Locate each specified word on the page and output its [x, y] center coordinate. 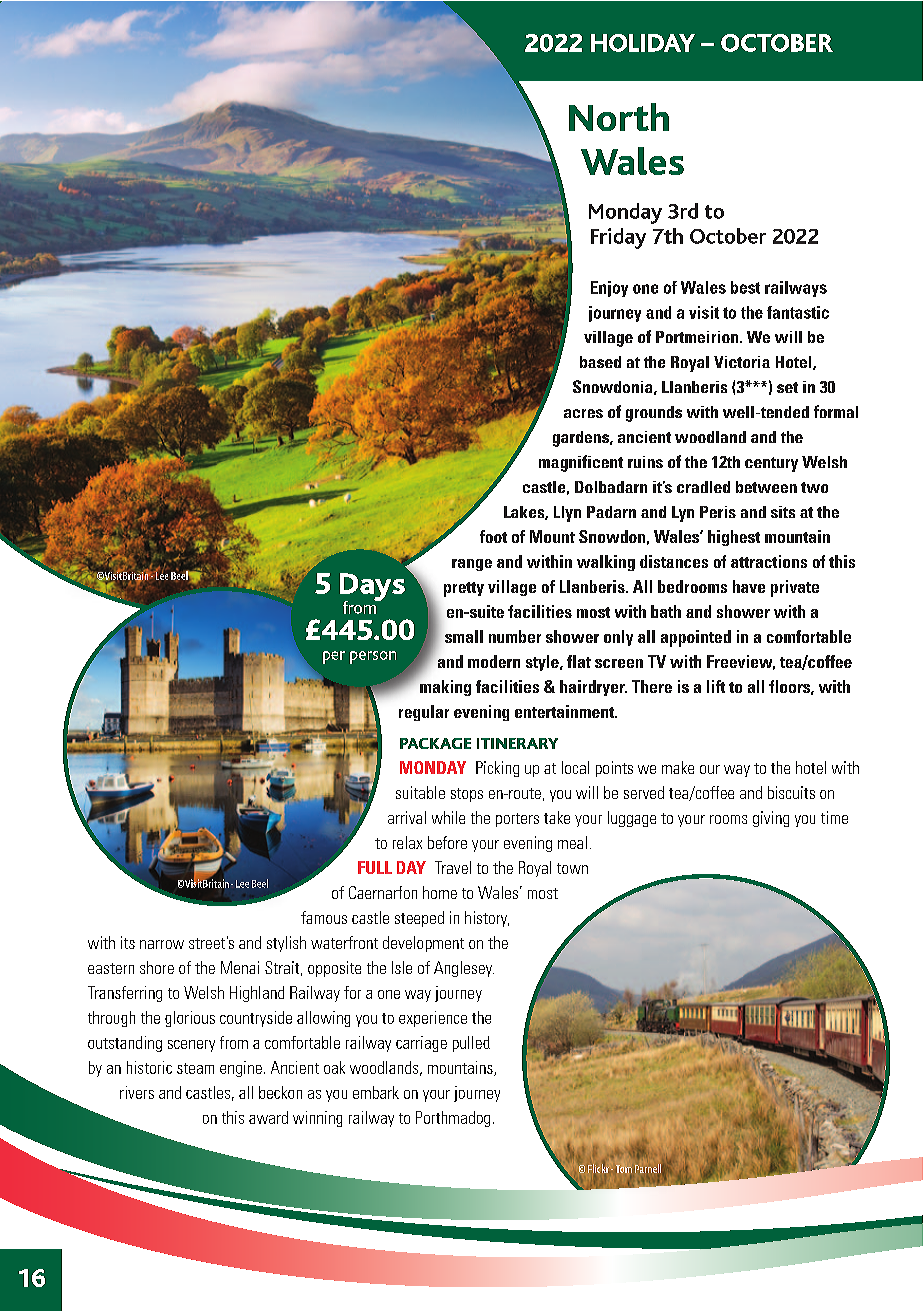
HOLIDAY [643, 43]
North [619, 117]
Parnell [648, 1168]
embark [376, 1092]
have [749, 586]
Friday [618, 238]
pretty [464, 589]
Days [372, 588]
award [268, 1117]
